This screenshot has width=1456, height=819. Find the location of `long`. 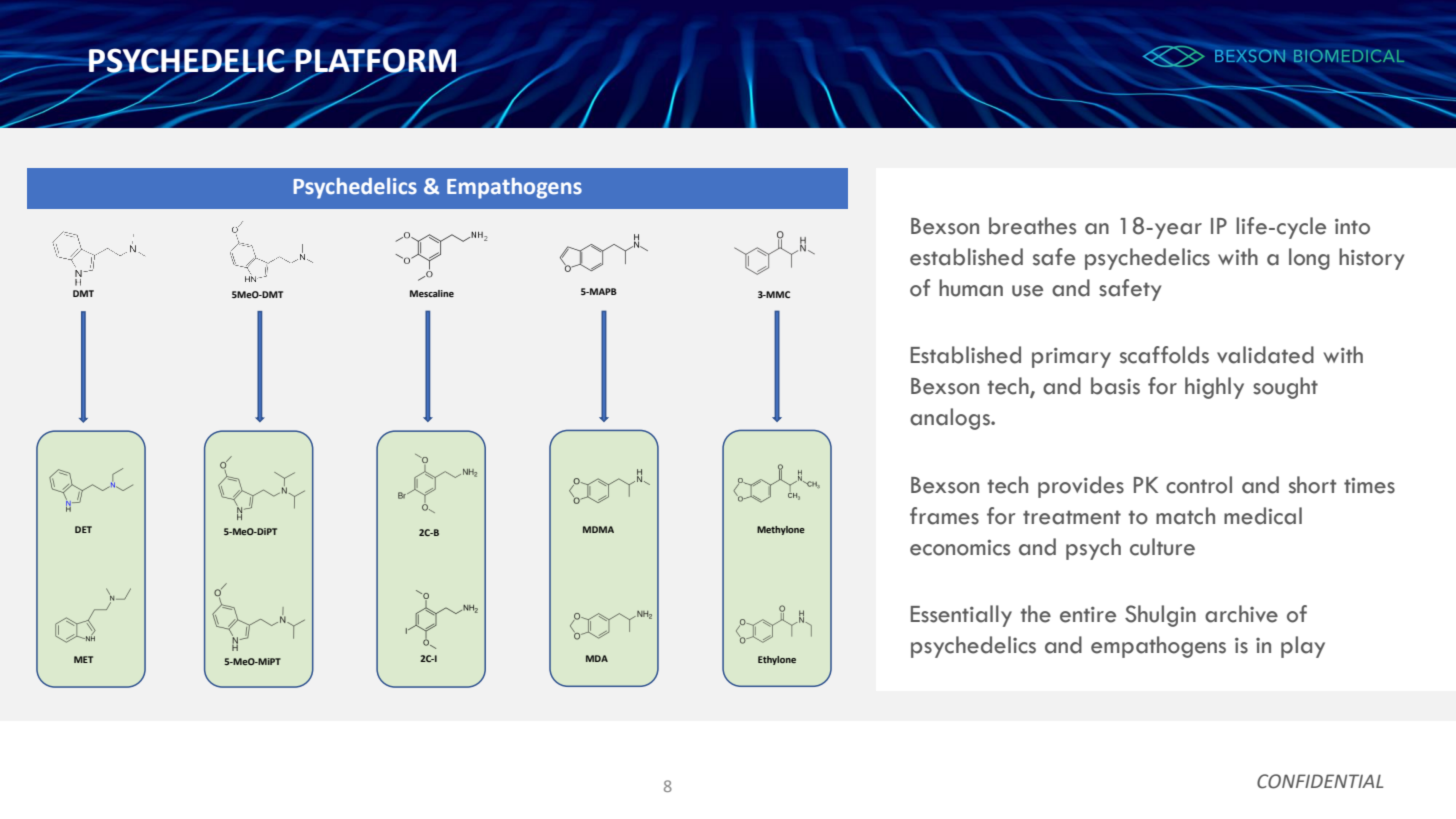

long is located at coordinates (1309, 259).
